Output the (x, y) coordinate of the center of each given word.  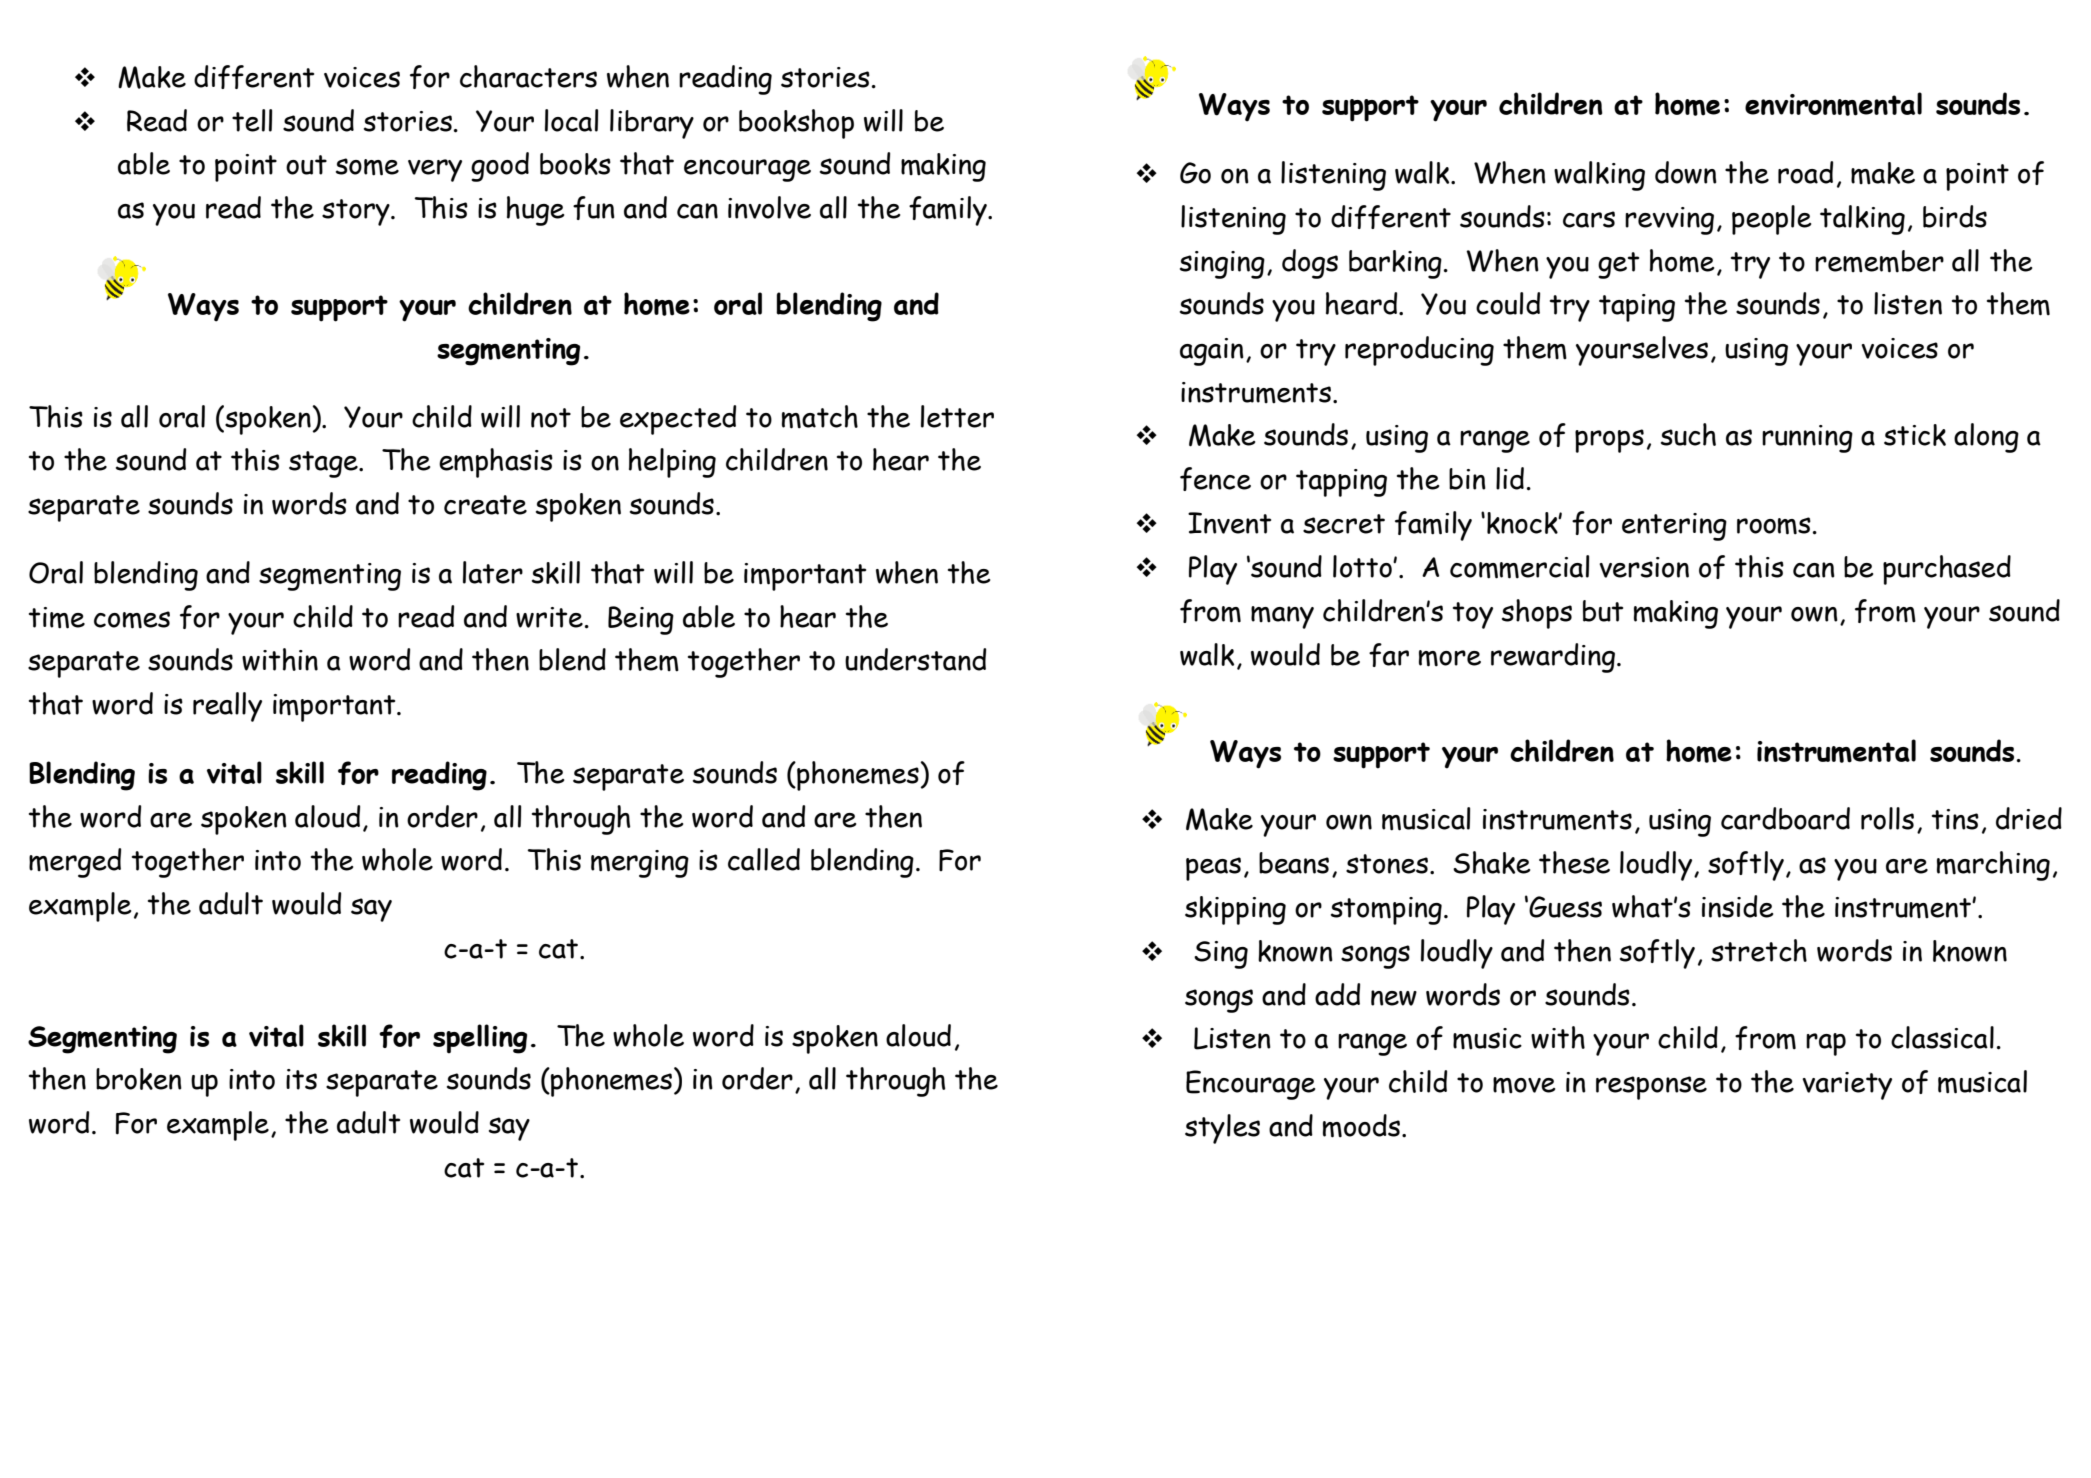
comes (132, 620)
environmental (1833, 104)
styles (1222, 1129)
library (652, 124)
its (301, 1079)
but (1603, 611)
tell (252, 120)
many (1282, 617)
